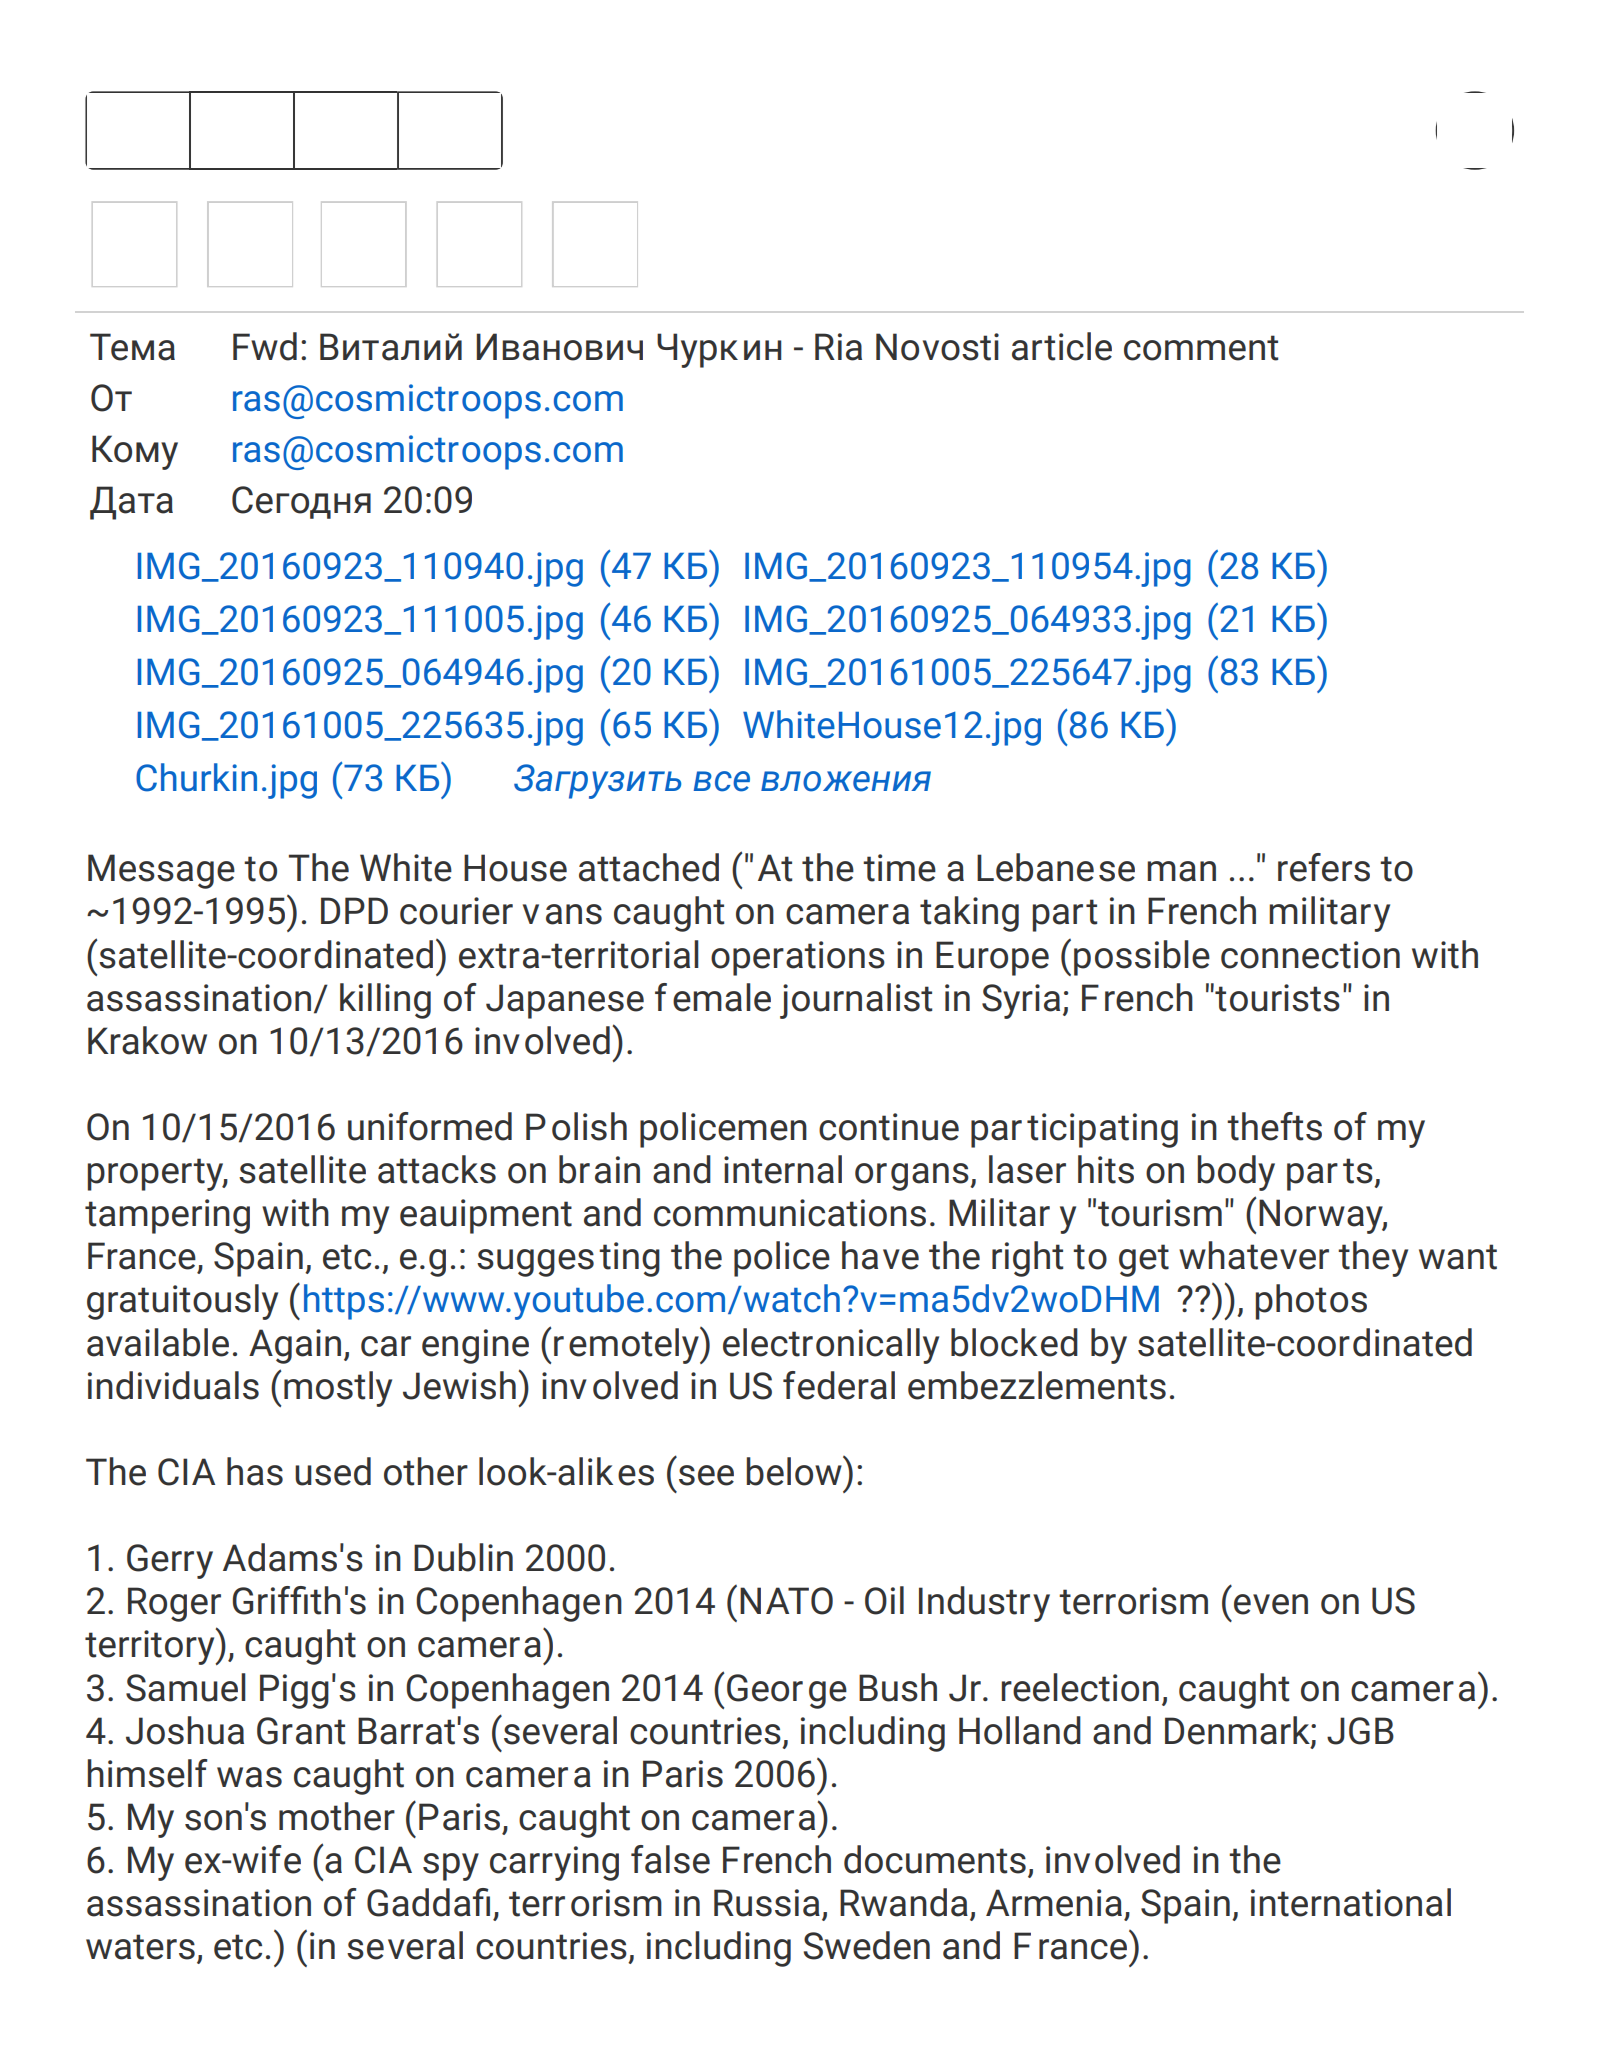  What do you see at coordinates (1351, 1902) in the image?
I see `international` at bounding box center [1351, 1902].
